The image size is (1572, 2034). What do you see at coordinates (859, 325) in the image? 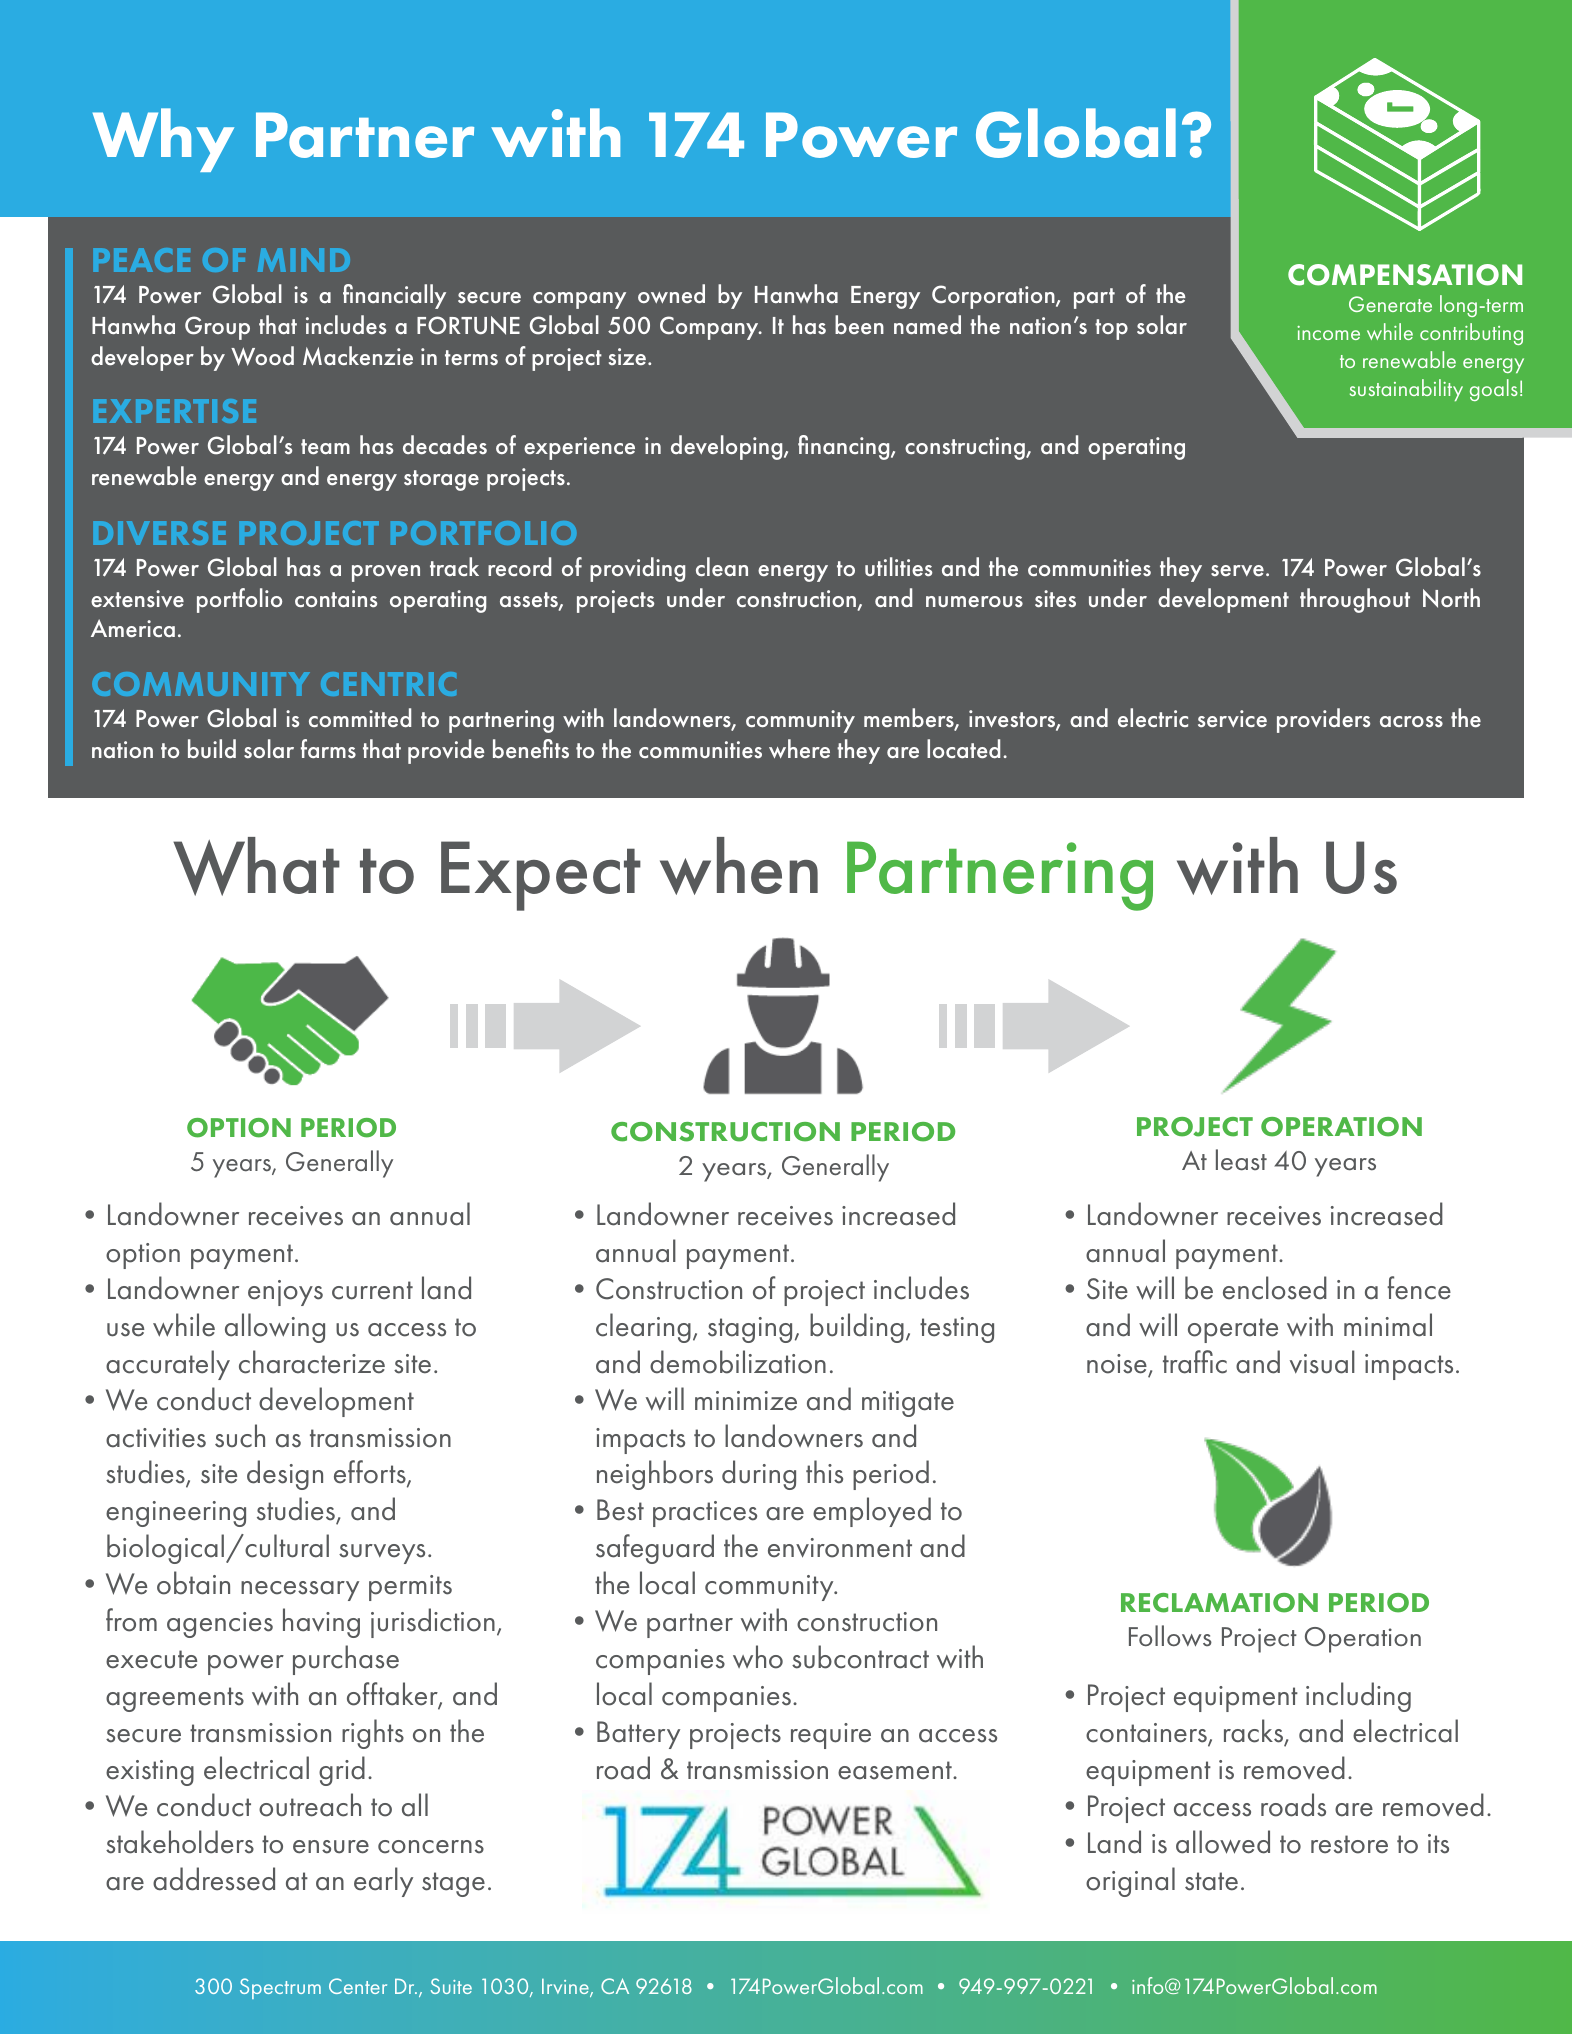
I see `been` at bounding box center [859, 325].
